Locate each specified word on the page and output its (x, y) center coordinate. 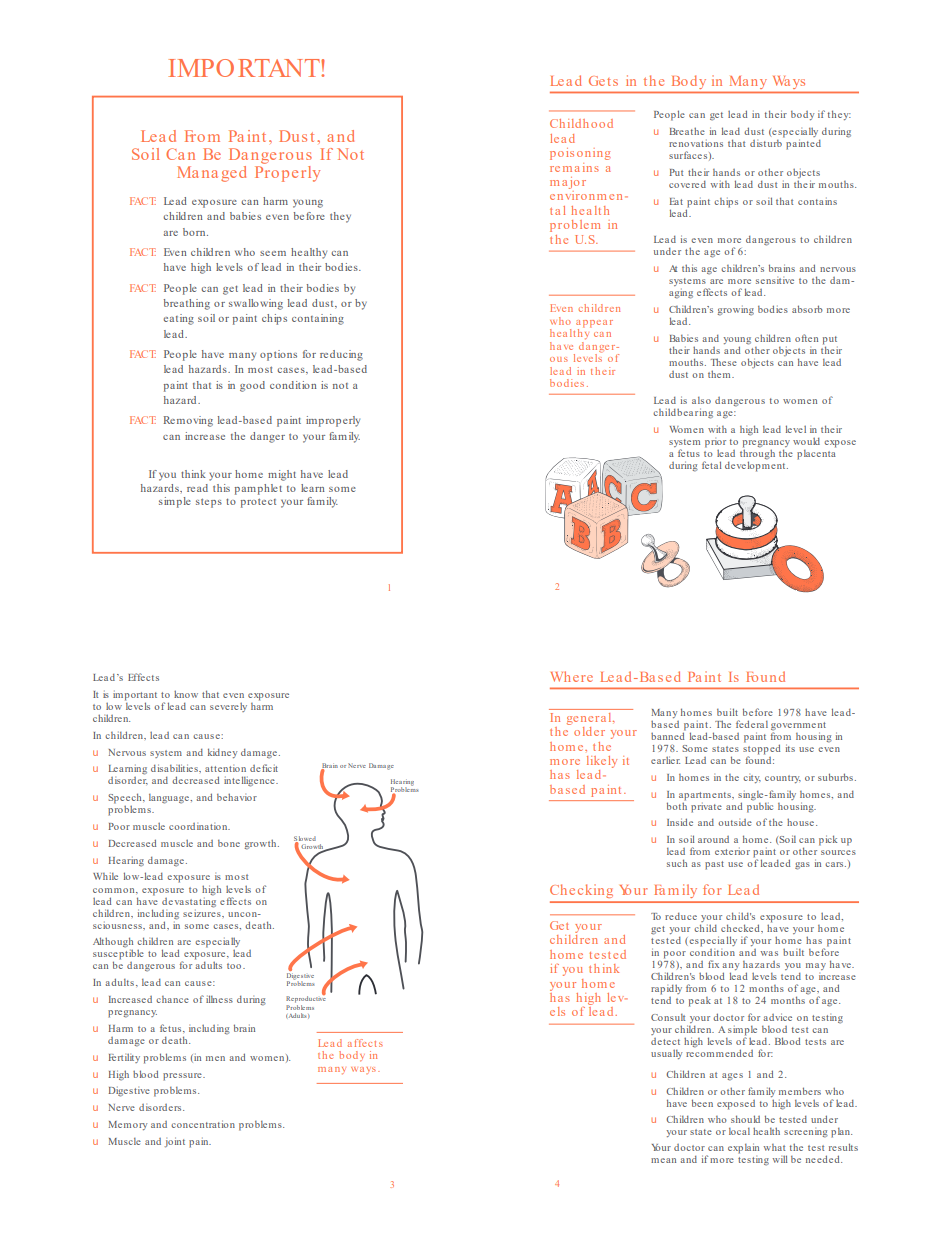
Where (572, 676)
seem (273, 253)
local (739, 1131)
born (195, 232)
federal (752, 724)
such (677, 863)
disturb (766, 143)
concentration (203, 1124)
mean (663, 1160)
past (714, 865)
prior (715, 444)
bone (229, 843)
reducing (341, 355)
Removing (188, 421)
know (186, 694)
